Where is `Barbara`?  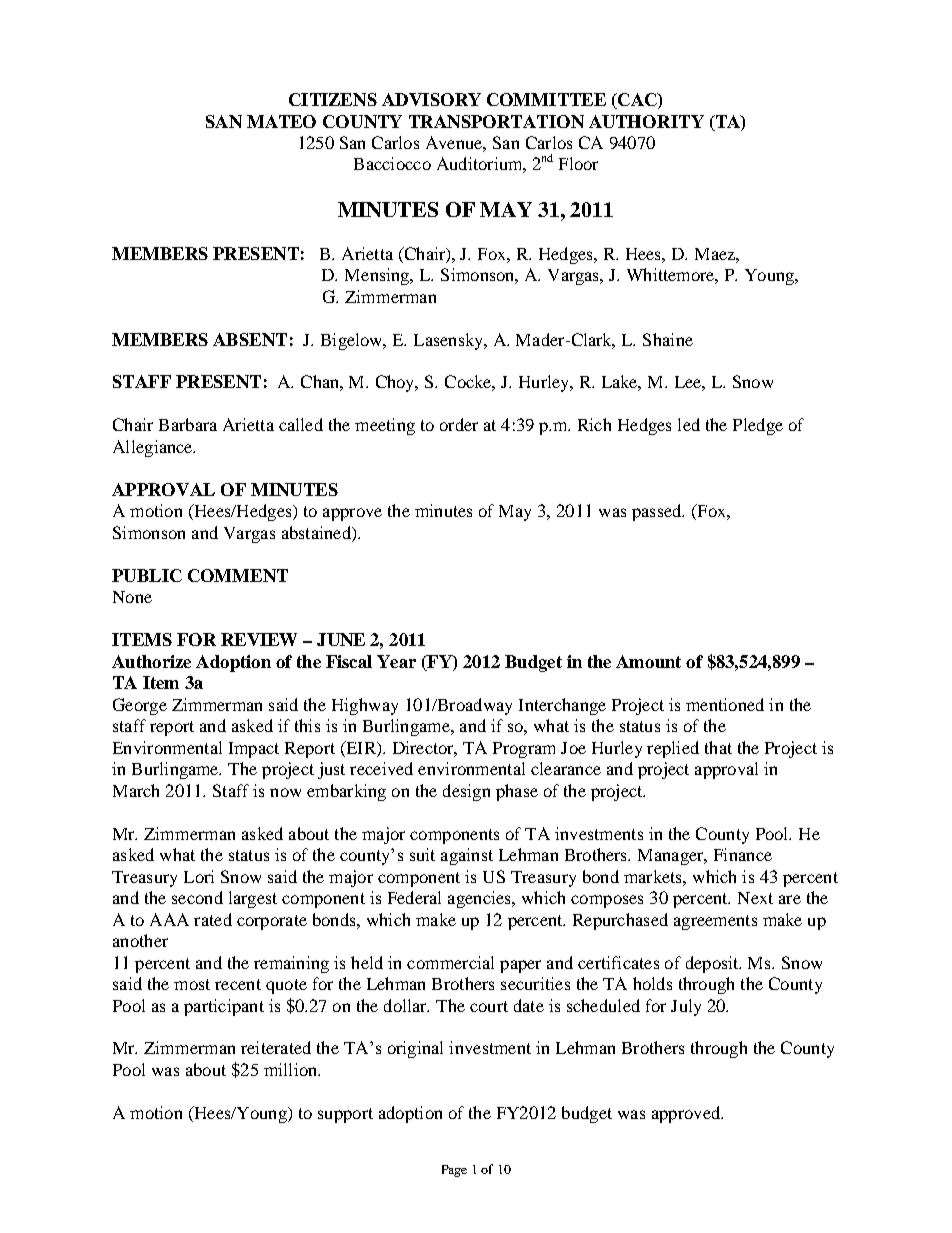
Barbara is located at coordinates (188, 424).
